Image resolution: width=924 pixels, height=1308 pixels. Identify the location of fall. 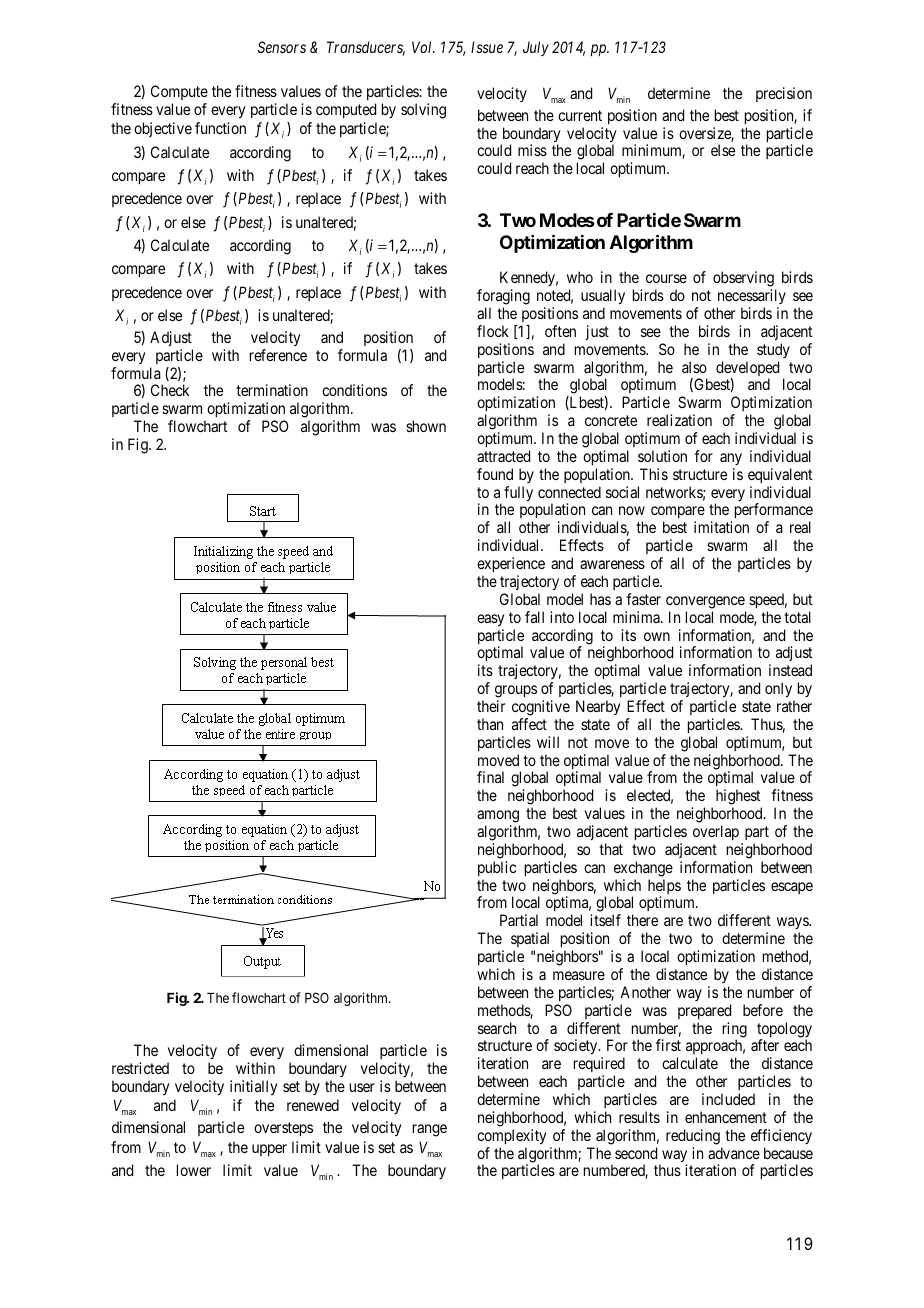
(534, 617).
